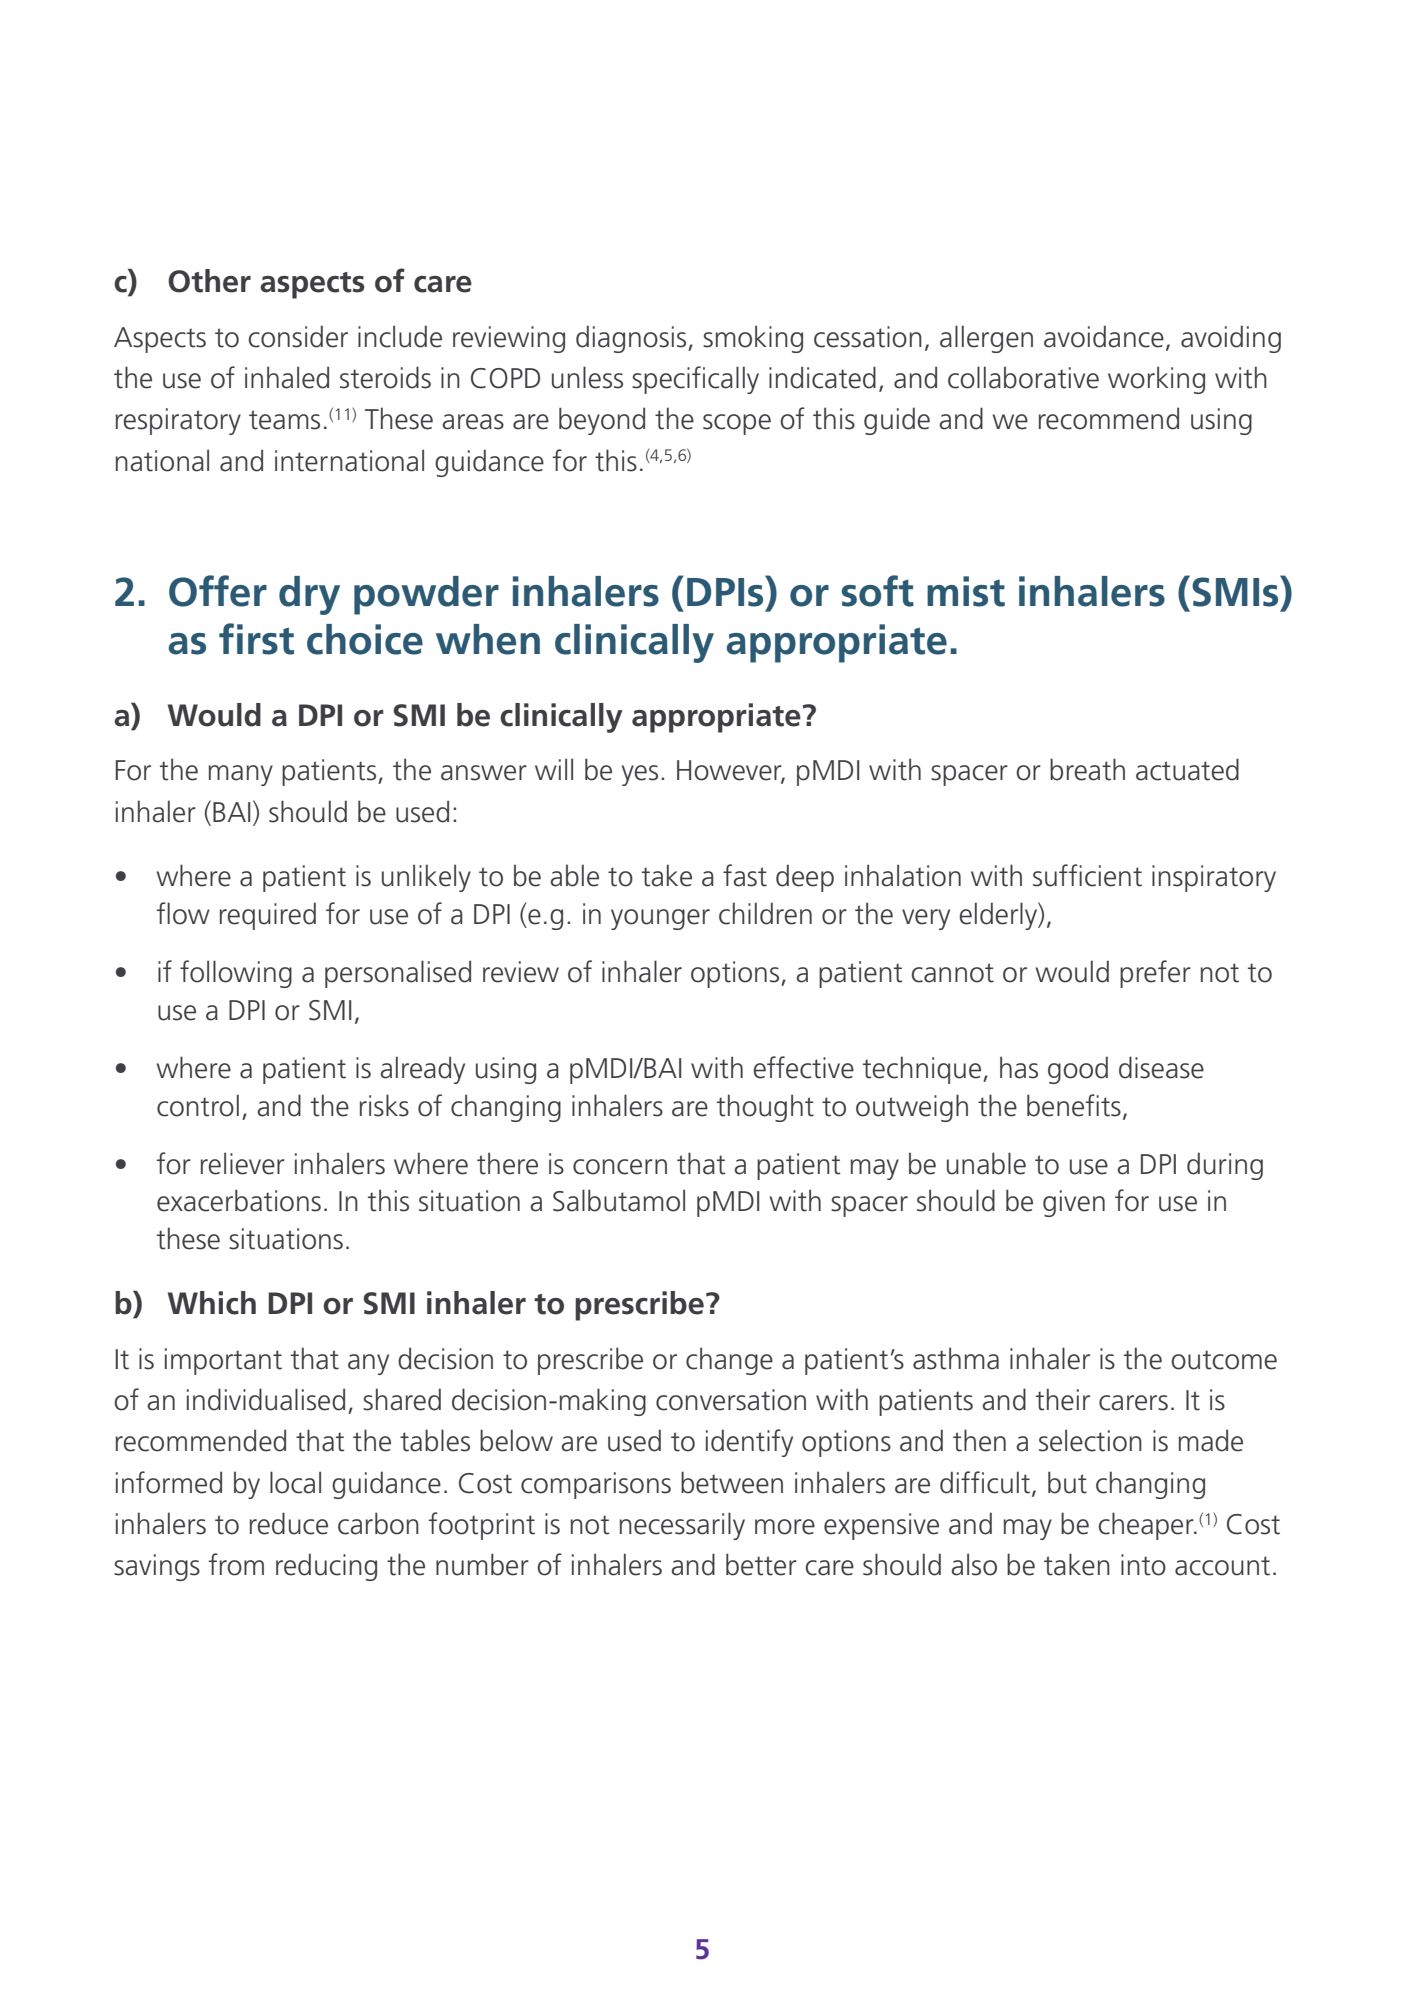 The image size is (1407, 1990). What do you see at coordinates (1143, 1565) in the page?
I see `into` at bounding box center [1143, 1565].
